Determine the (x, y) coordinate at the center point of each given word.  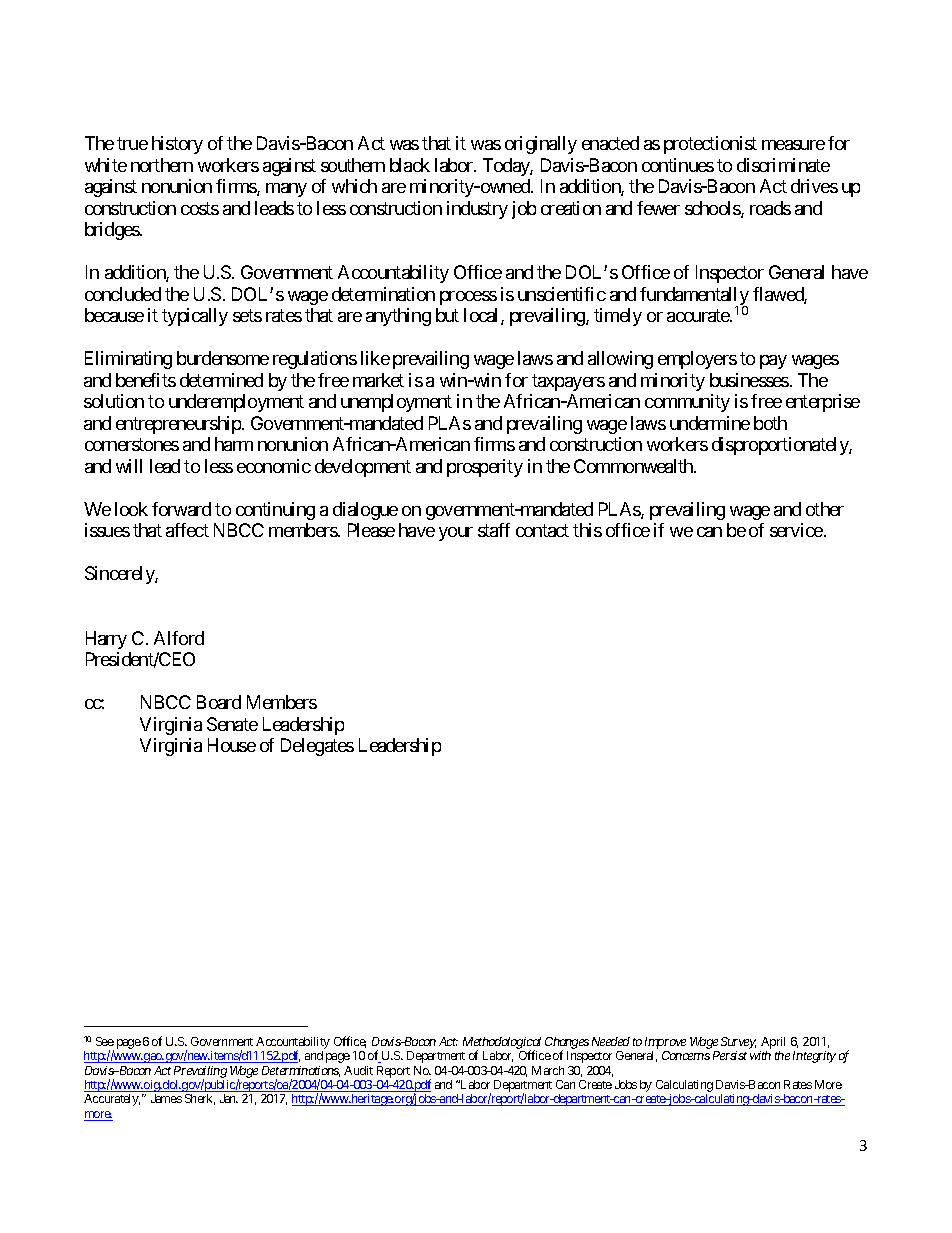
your (456, 534)
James (166, 1098)
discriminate (783, 165)
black (410, 165)
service (796, 530)
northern (162, 165)
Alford (179, 638)
